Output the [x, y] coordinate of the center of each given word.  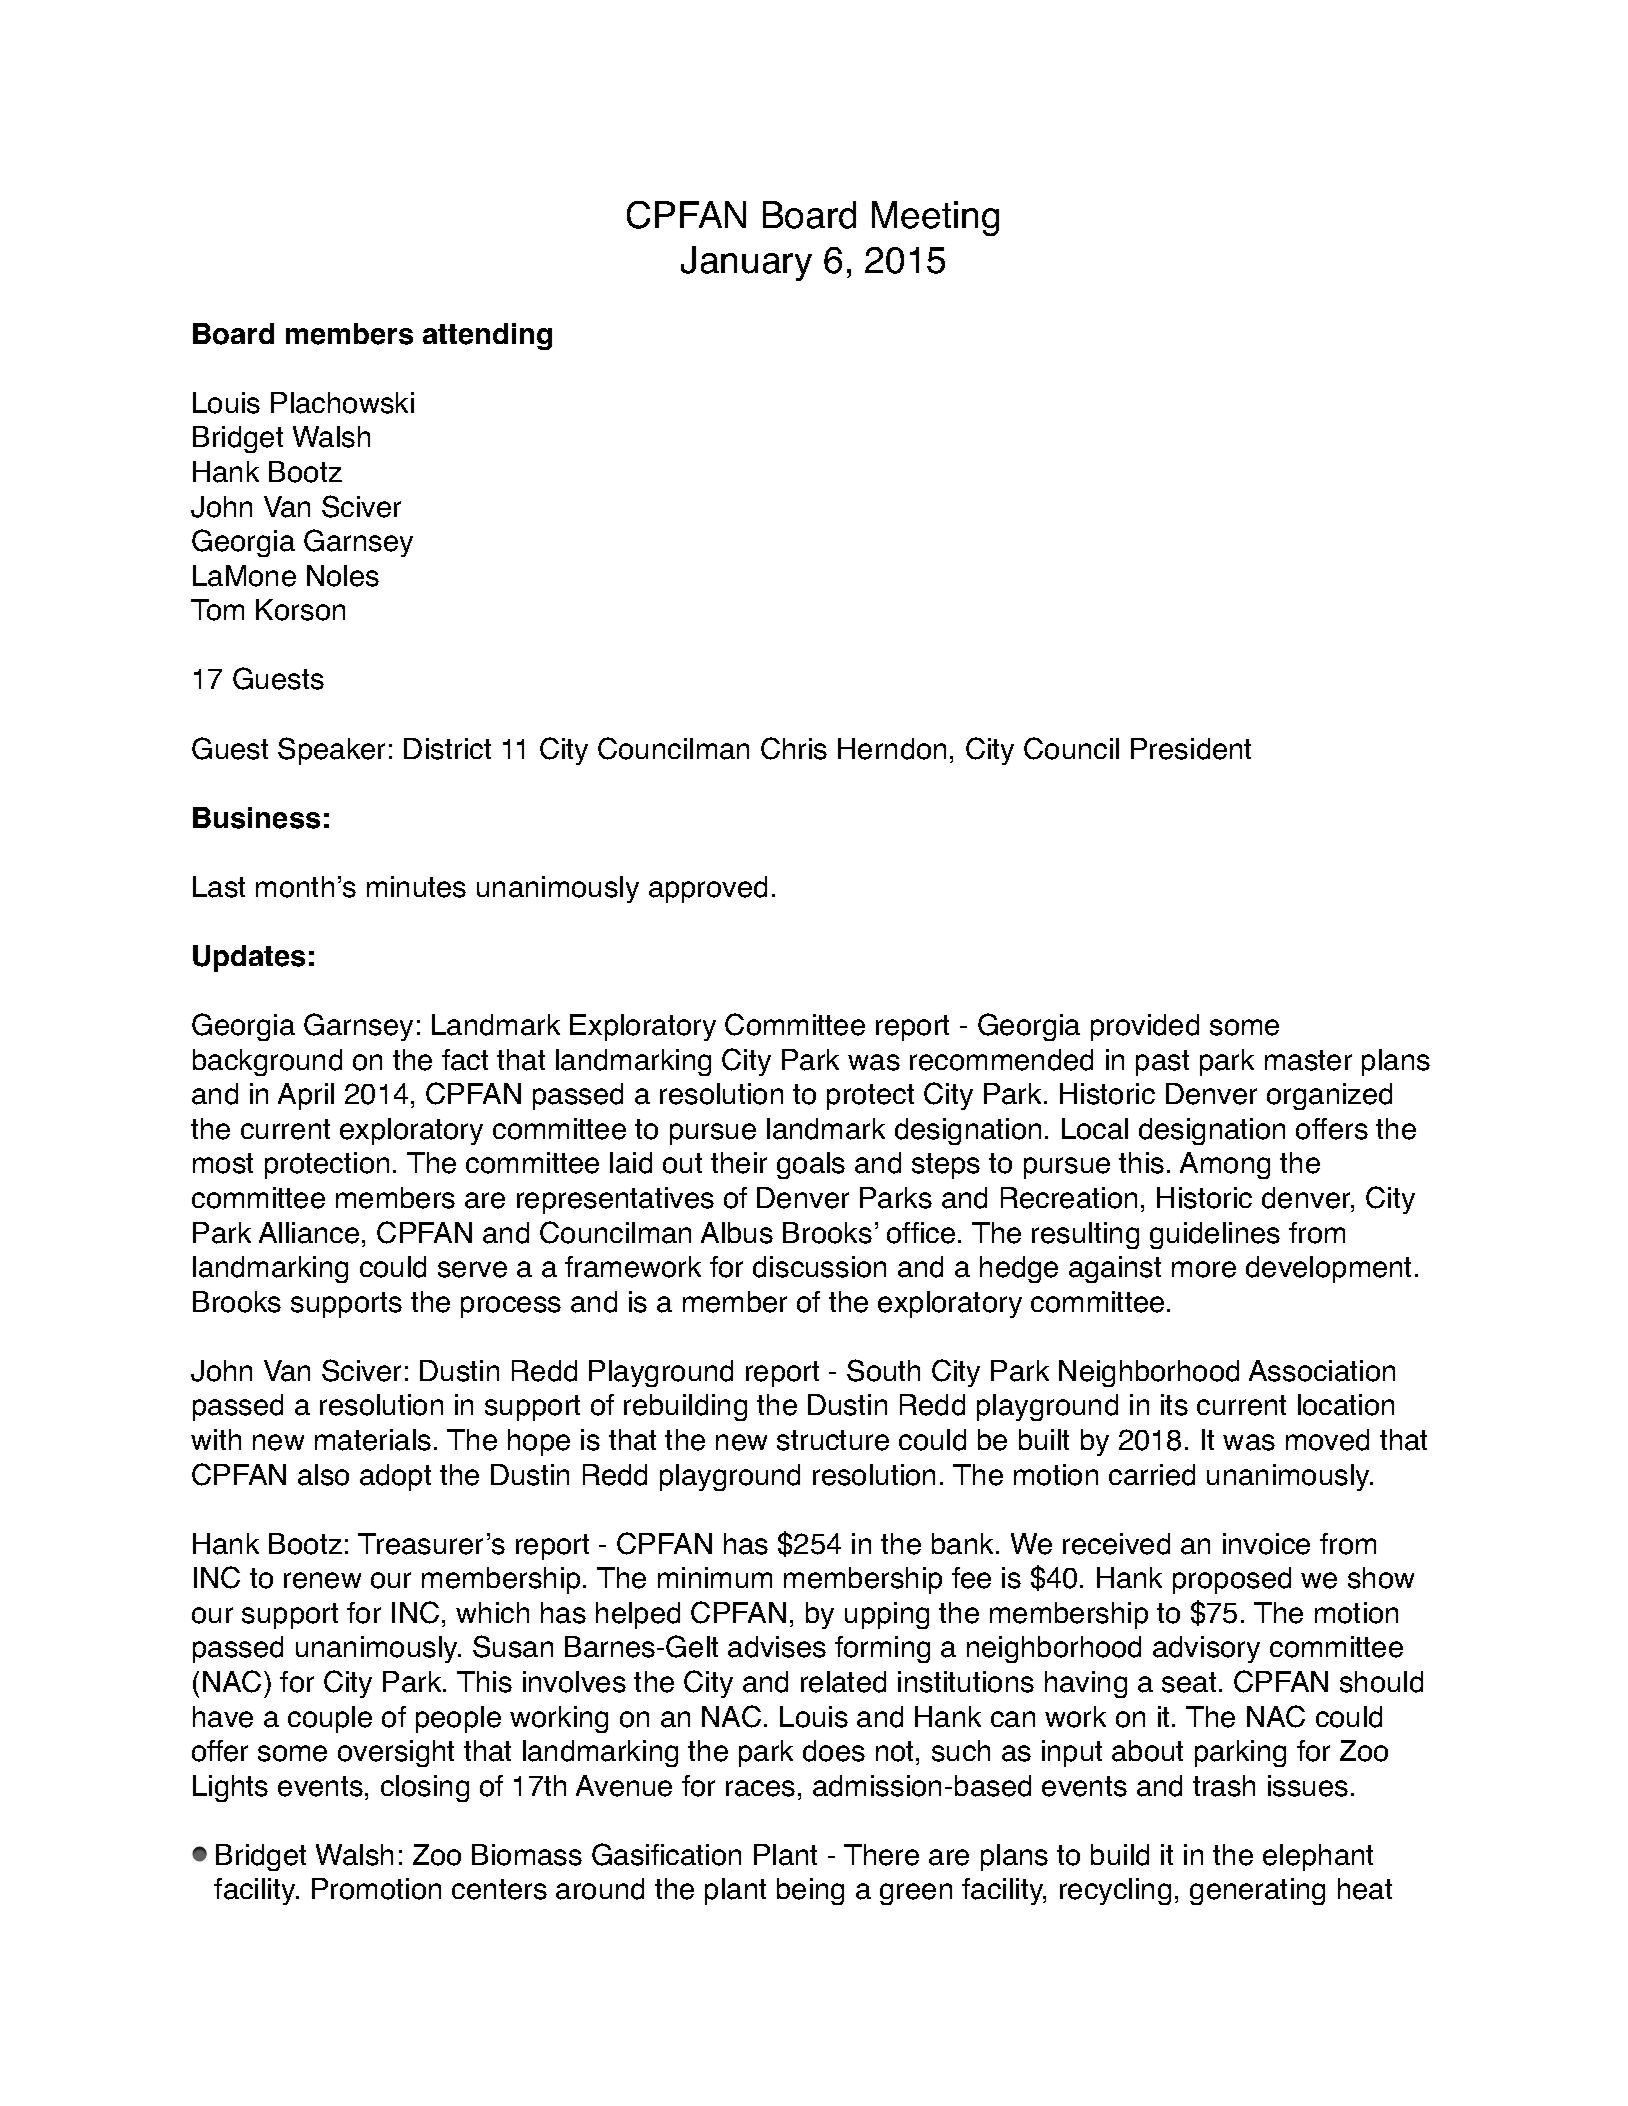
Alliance [309, 1233]
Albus [737, 1233]
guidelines [1215, 1235]
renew [322, 1580]
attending [487, 336]
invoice [1266, 1544]
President [1191, 749]
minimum [715, 1577]
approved [708, 889]
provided [1145, 1027]
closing [425, 1788]
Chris [794, 748]
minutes [416, 887]
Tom [217, 610]
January [746, 263]
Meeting [935, 218]
